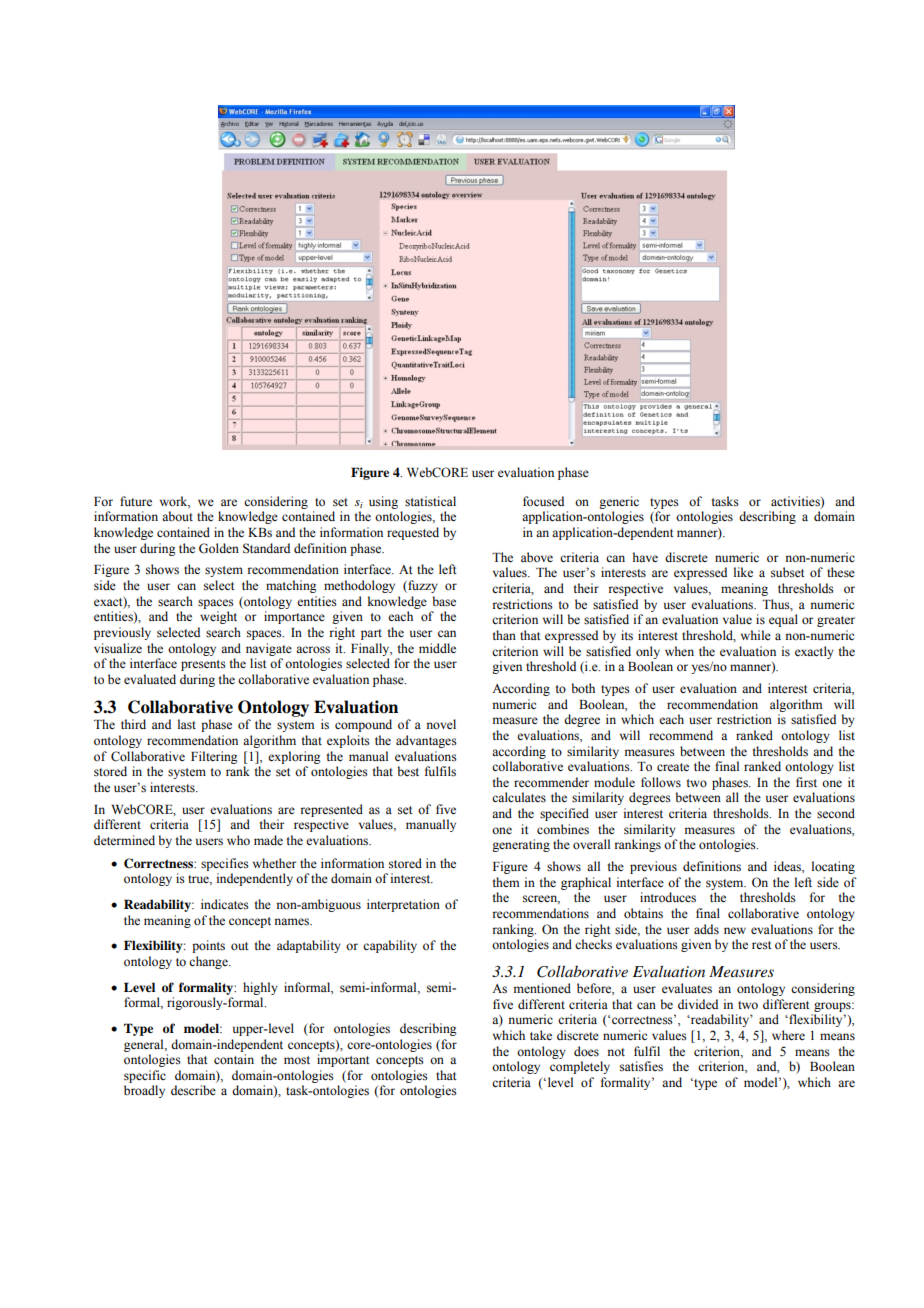  I want to click on Filtering, so click(214, 757).
